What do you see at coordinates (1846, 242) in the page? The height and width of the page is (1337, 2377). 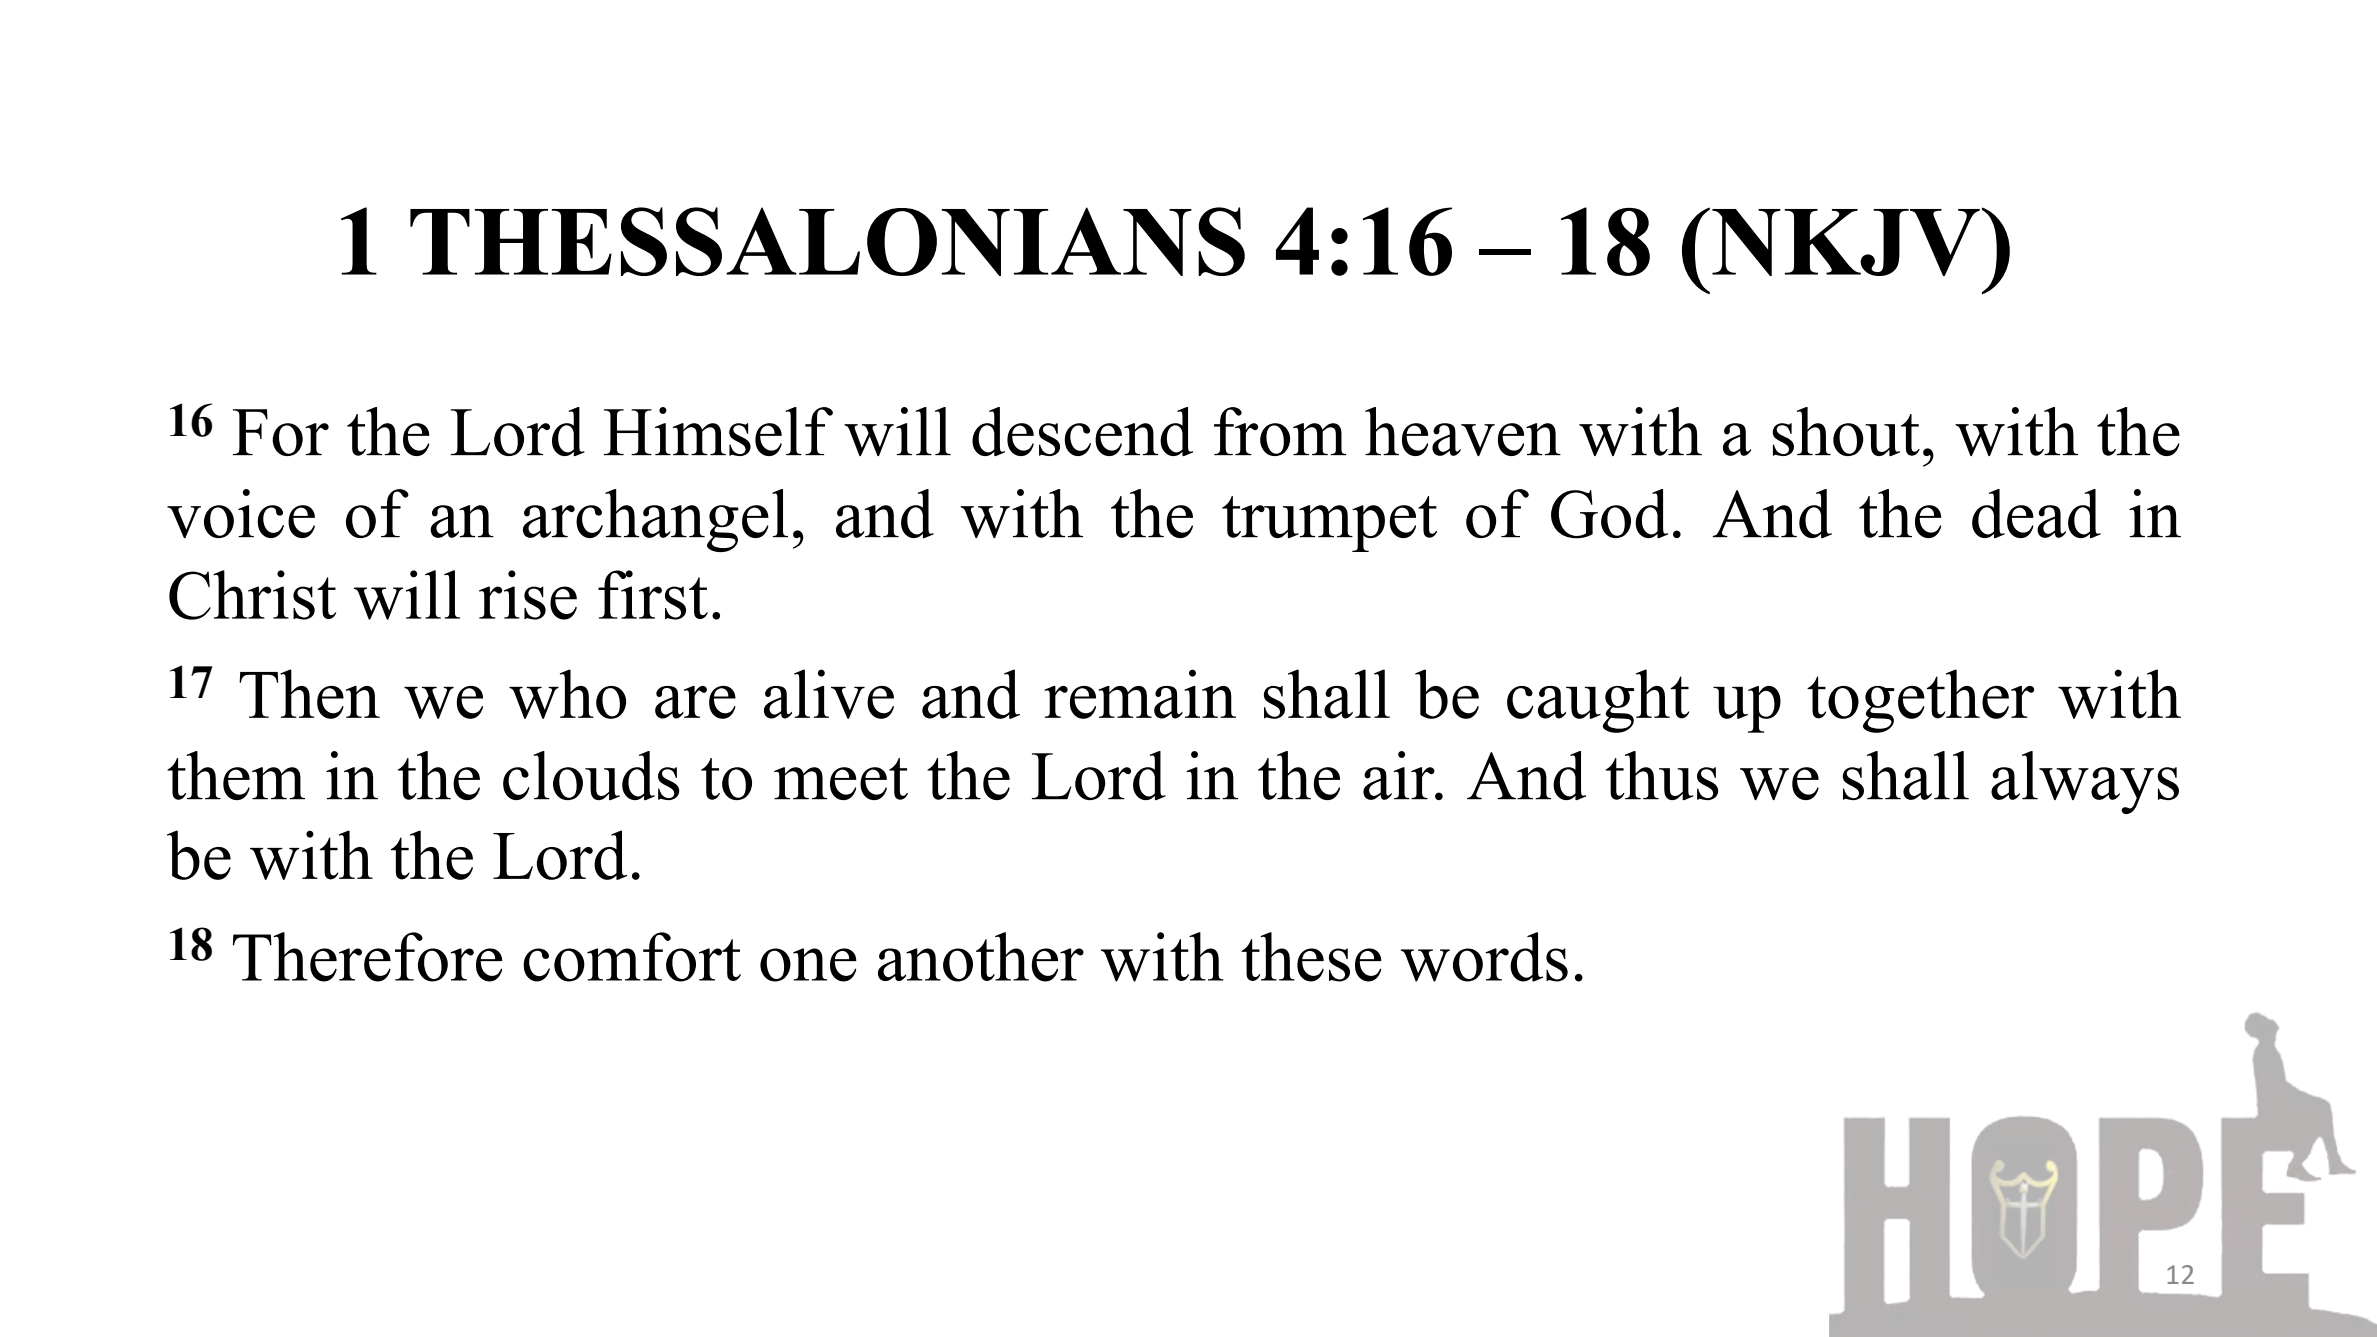 I see `NKJV` at bounding box center [1846, 242].
